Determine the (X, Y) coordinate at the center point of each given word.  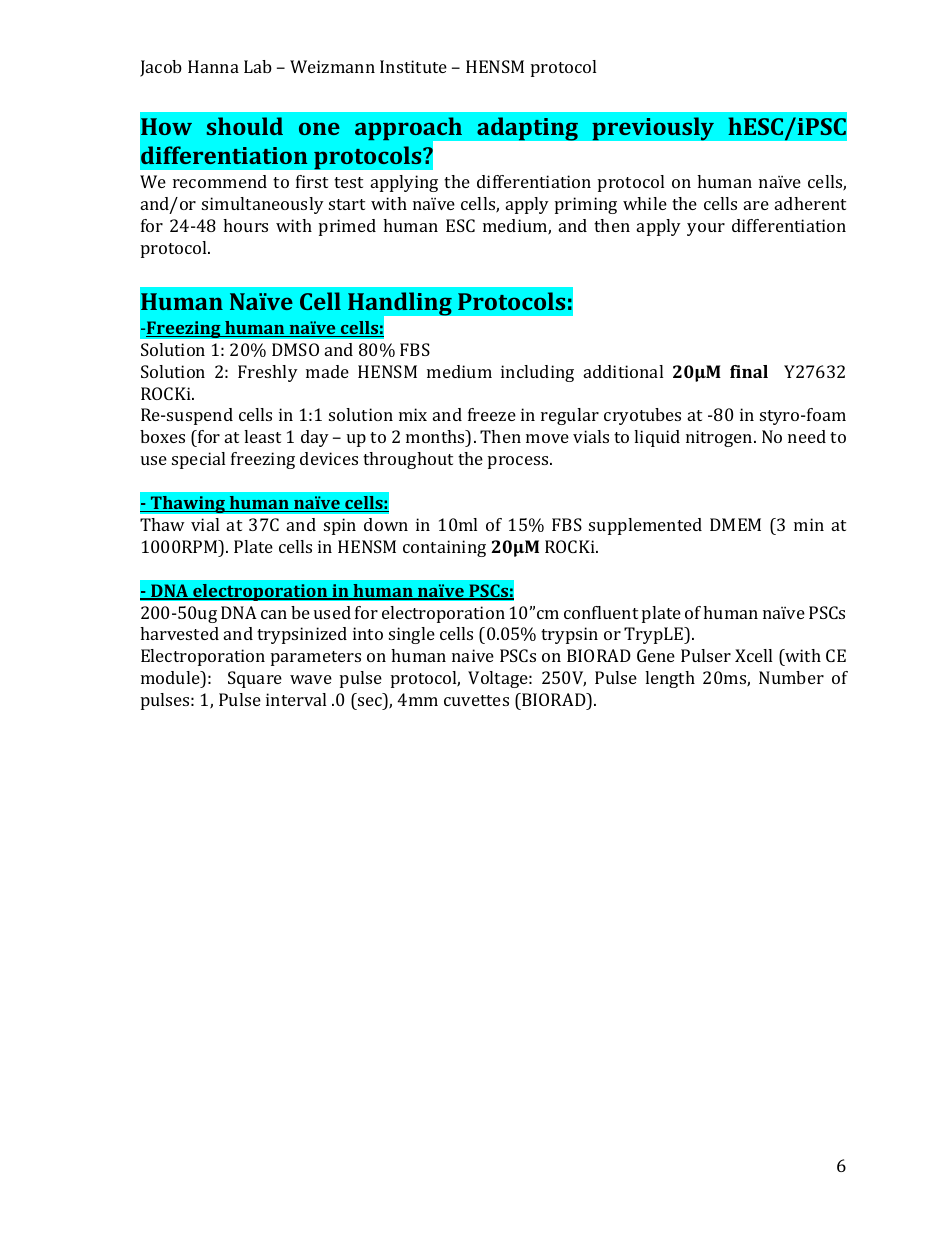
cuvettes (476, 700)
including (537, 373)
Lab (258, 66)
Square (255, 679)
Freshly (268, 373)
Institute (413, 66)
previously (653, 129)
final (749, 371)
